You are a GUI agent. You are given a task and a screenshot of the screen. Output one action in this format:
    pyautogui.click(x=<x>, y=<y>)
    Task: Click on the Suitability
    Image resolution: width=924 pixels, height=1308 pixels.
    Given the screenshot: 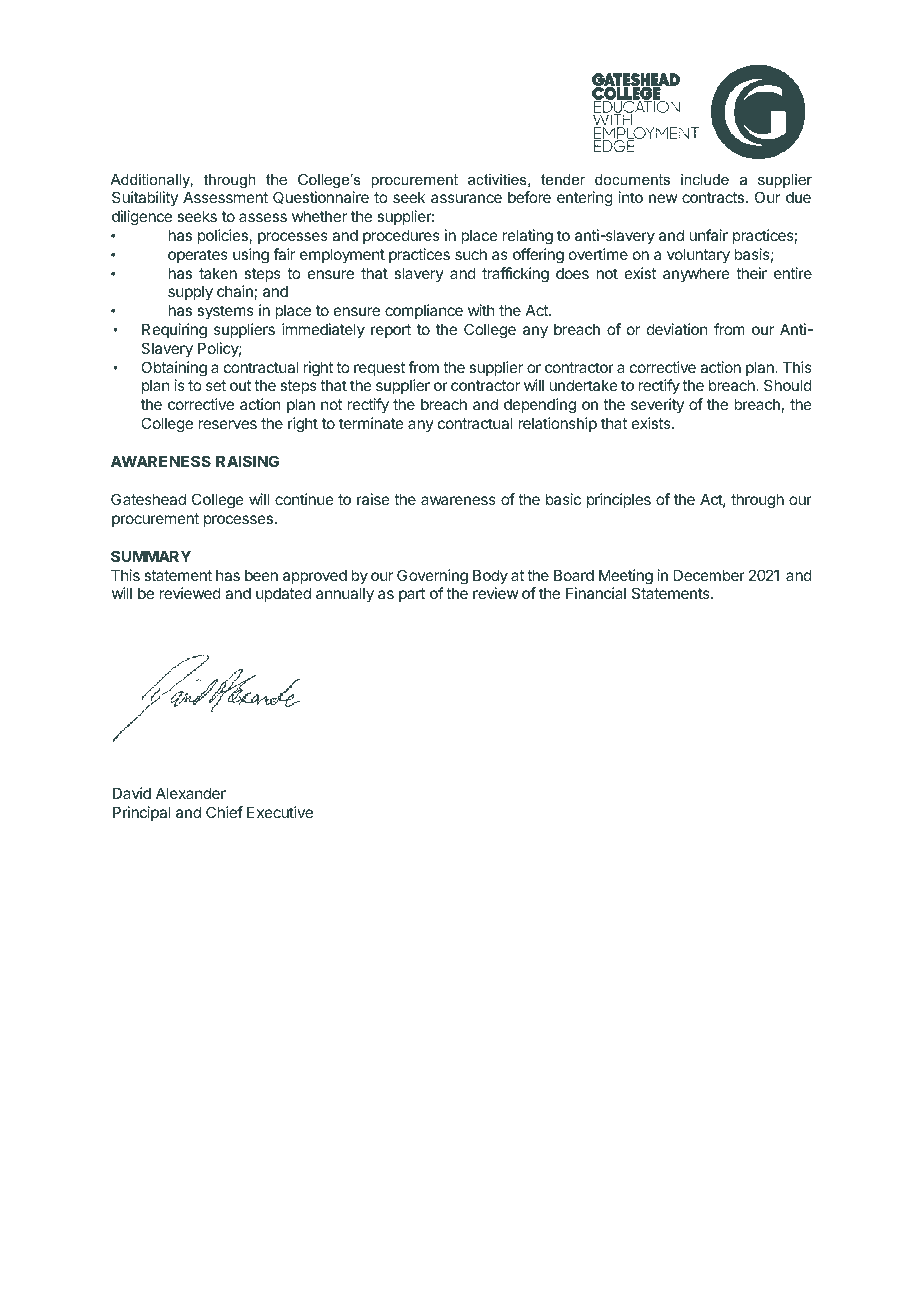 What is the action you would take?
    pyautogui.click(x=145, y=198)
